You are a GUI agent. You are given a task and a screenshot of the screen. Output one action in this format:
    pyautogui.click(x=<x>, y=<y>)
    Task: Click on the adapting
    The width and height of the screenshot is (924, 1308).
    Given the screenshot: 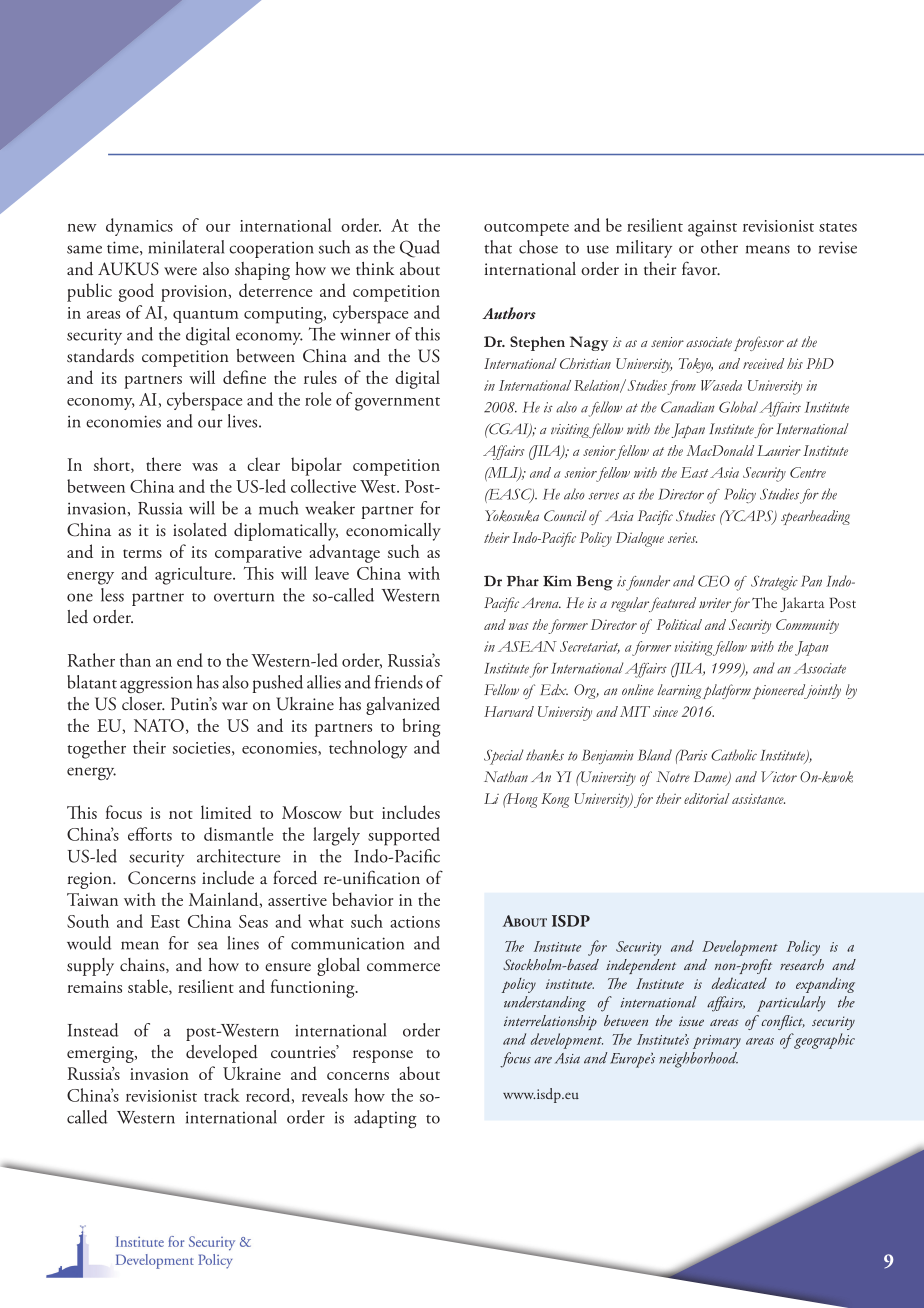 What is the action you would take?
    pyautogui.click(x=385, y=1119)
